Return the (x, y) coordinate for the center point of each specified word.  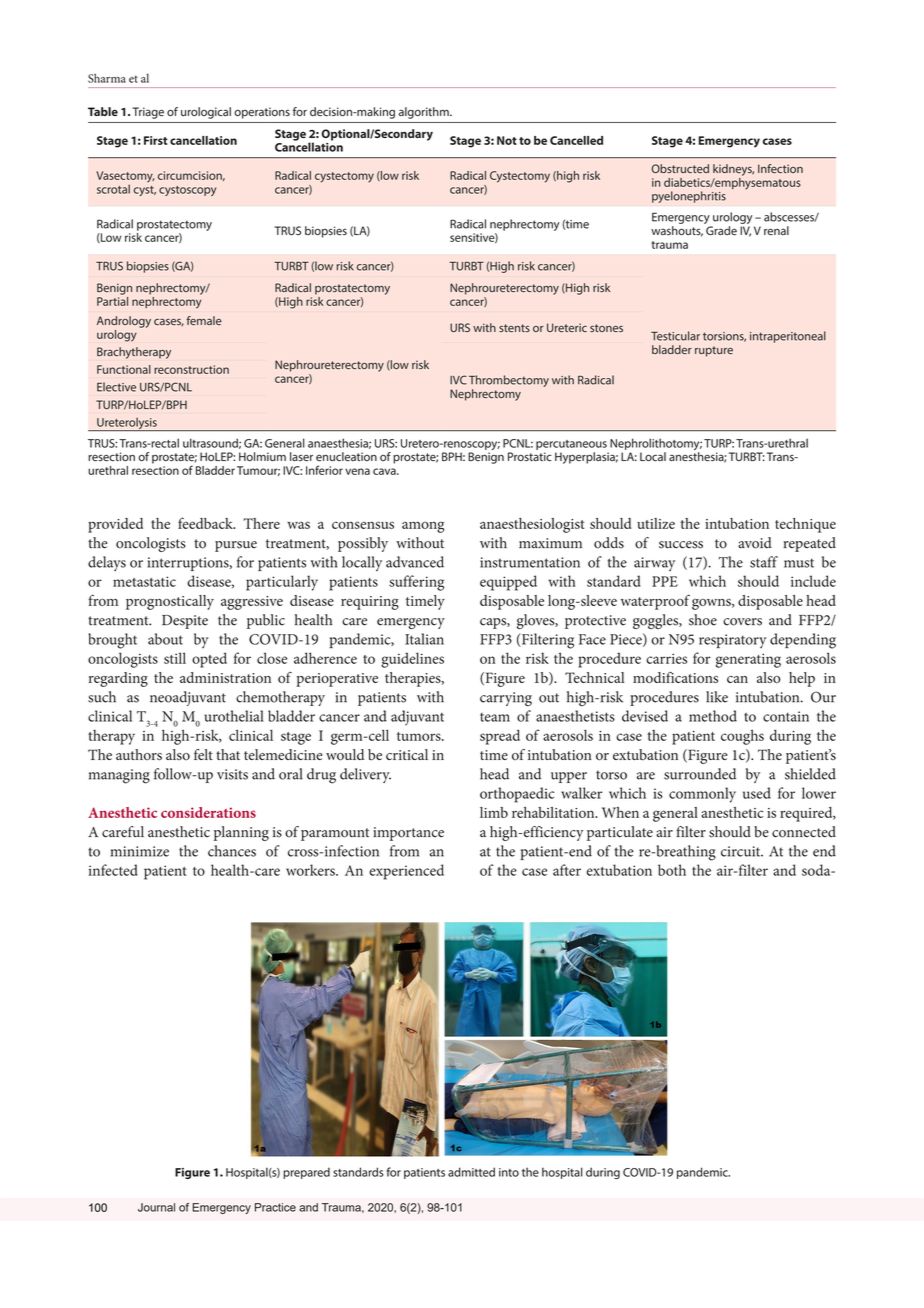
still (175, 658)
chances (232, 851)
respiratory (732, 641)
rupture (714, 351)
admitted (471, 1172)
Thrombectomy (509, 382)
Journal (156, 1207)
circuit (742, 851)
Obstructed (680, 168)
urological (206, 113)
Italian (424, 639)
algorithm (425, 113)
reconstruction (191, 369)
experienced (406, 872)
